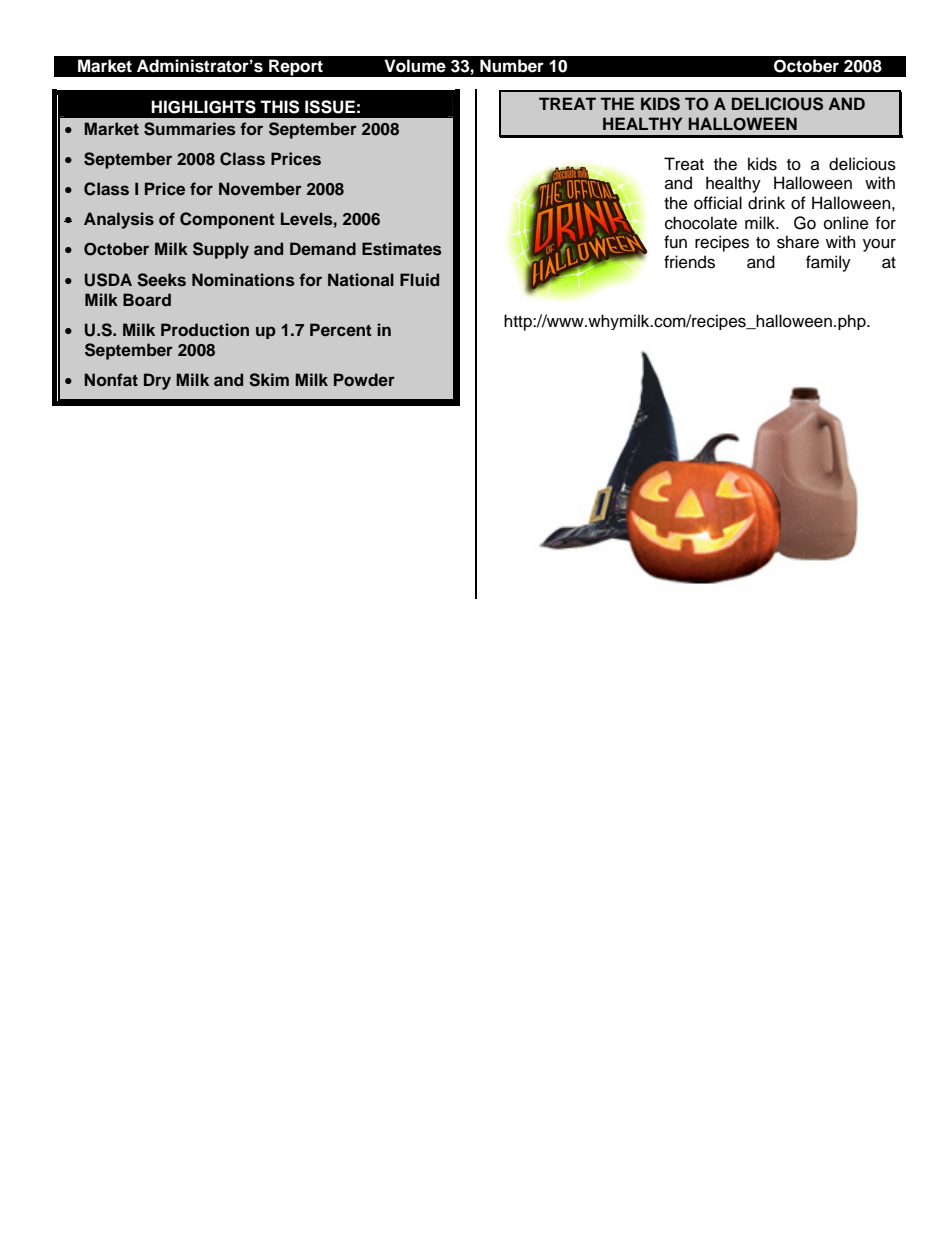 Image resolution: width=952 pixels, height=1233 pixels. What do you see at coordinates (402, 249) in the document?
I see `Estimates` at bounding box center [402, 249].
